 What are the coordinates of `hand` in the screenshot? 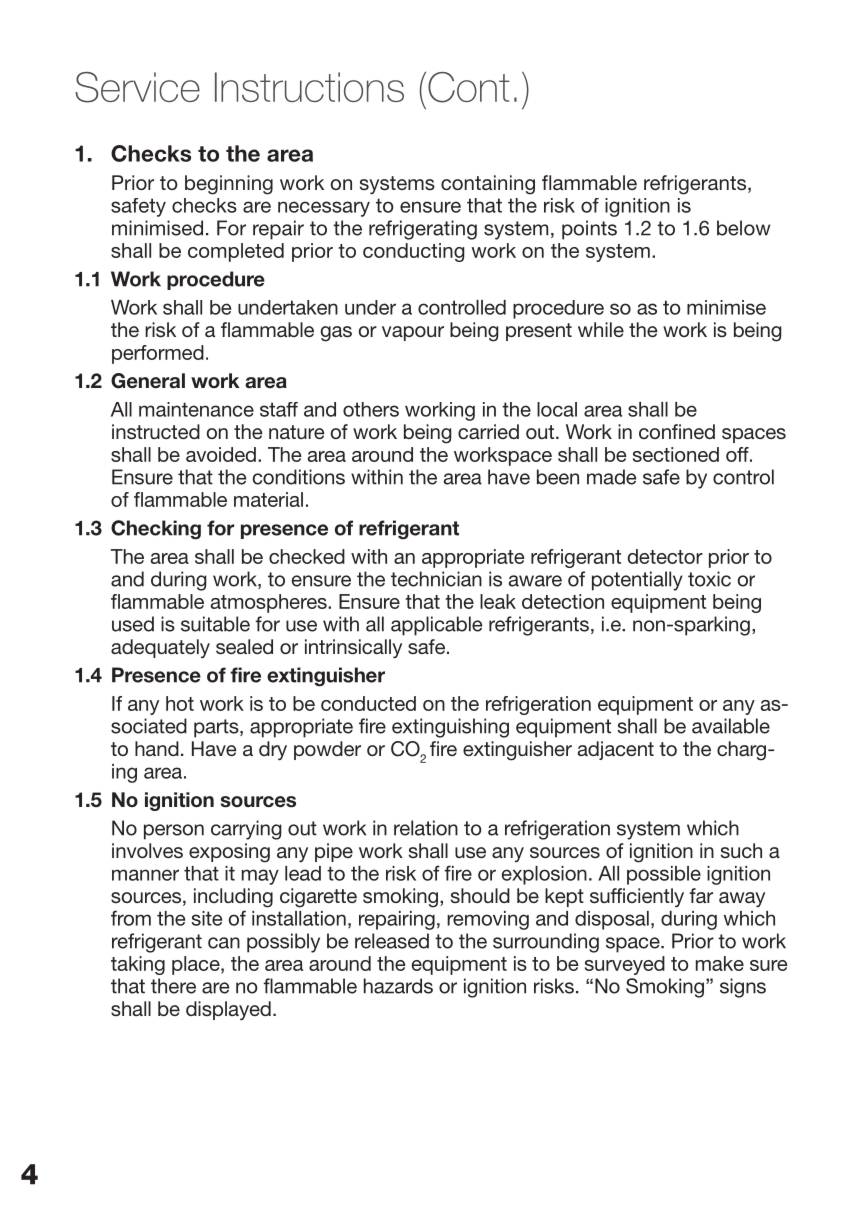 It's located at (157, 748).
